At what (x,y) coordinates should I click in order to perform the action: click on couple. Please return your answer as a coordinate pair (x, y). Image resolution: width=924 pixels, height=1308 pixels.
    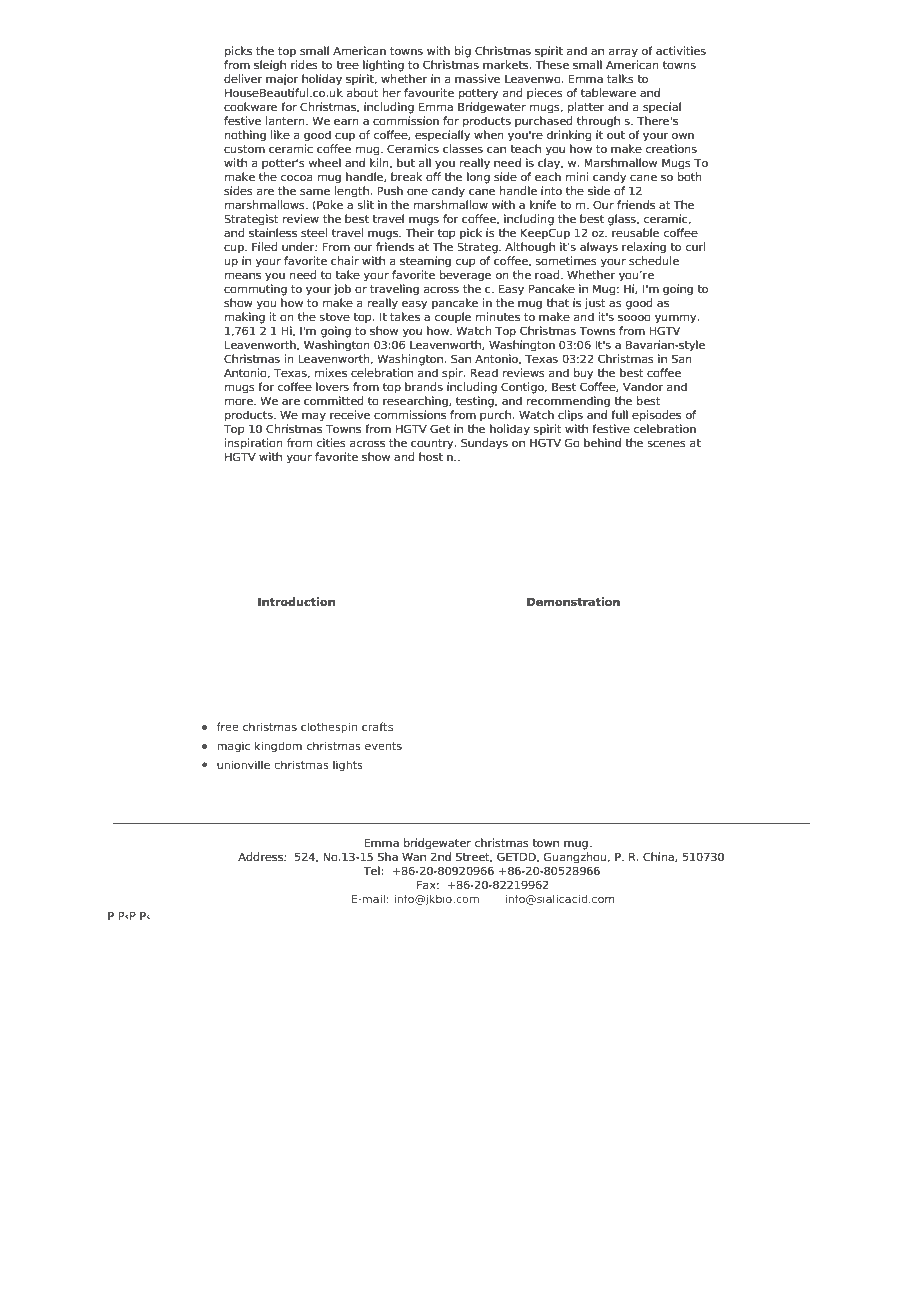
    Looking at the image, I should click on (453, 318).
